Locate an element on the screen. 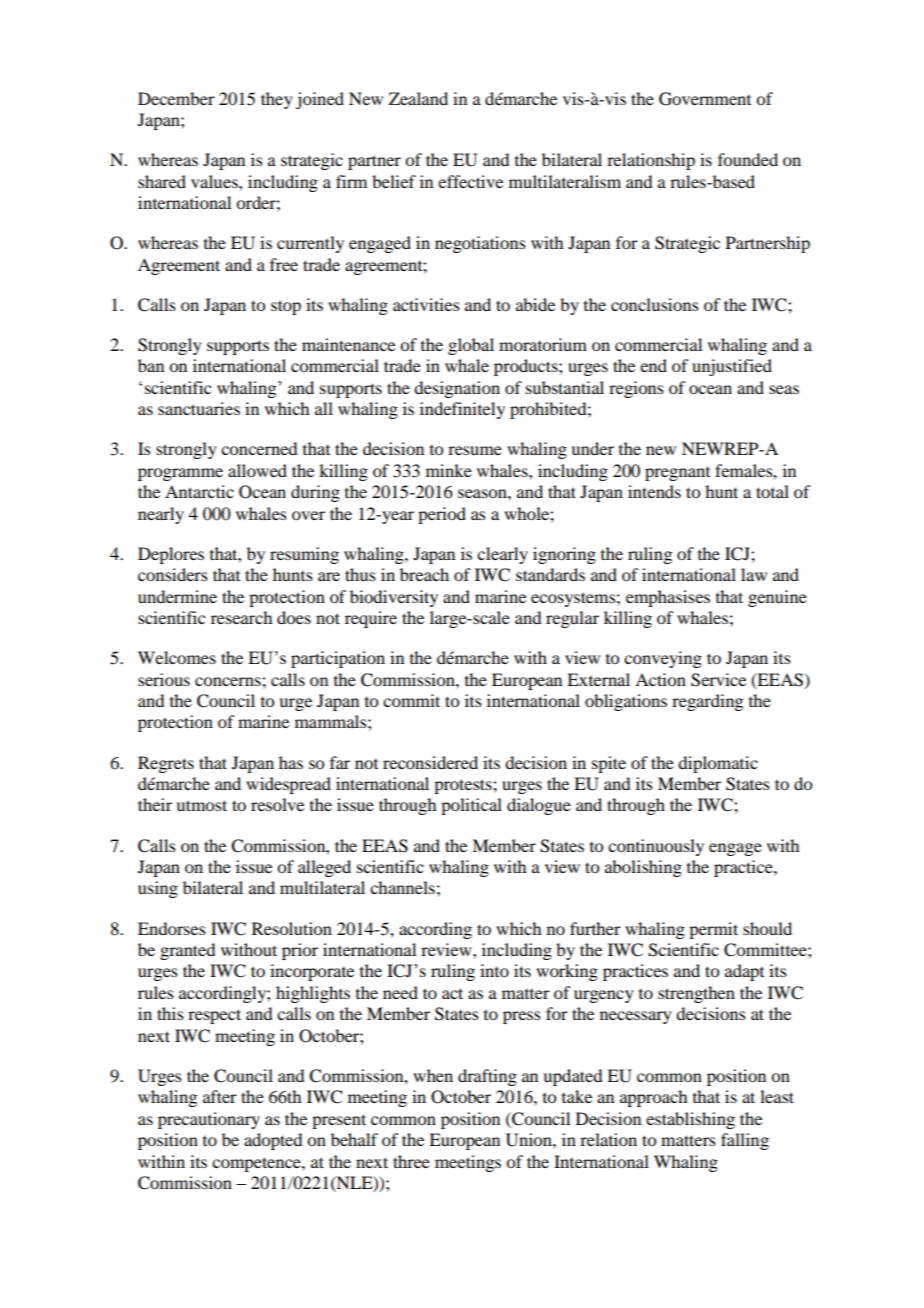 The height and width of the screenshot is (1308, 924). values is located at coordinates (215, 181).
